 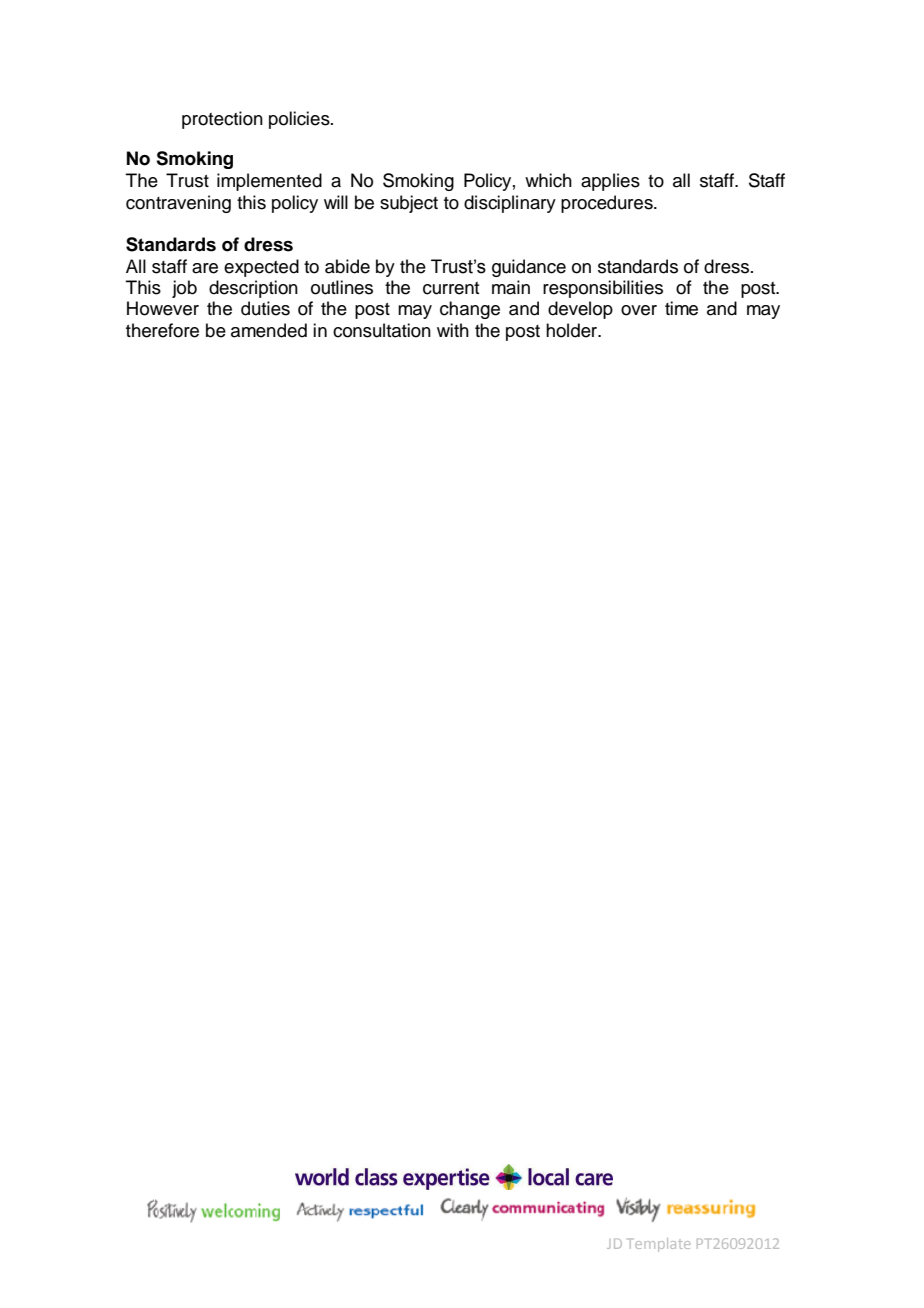 What do you see at coordinates (409, 204) in the page?
I see `subject` at bounding box center [409, 204].
